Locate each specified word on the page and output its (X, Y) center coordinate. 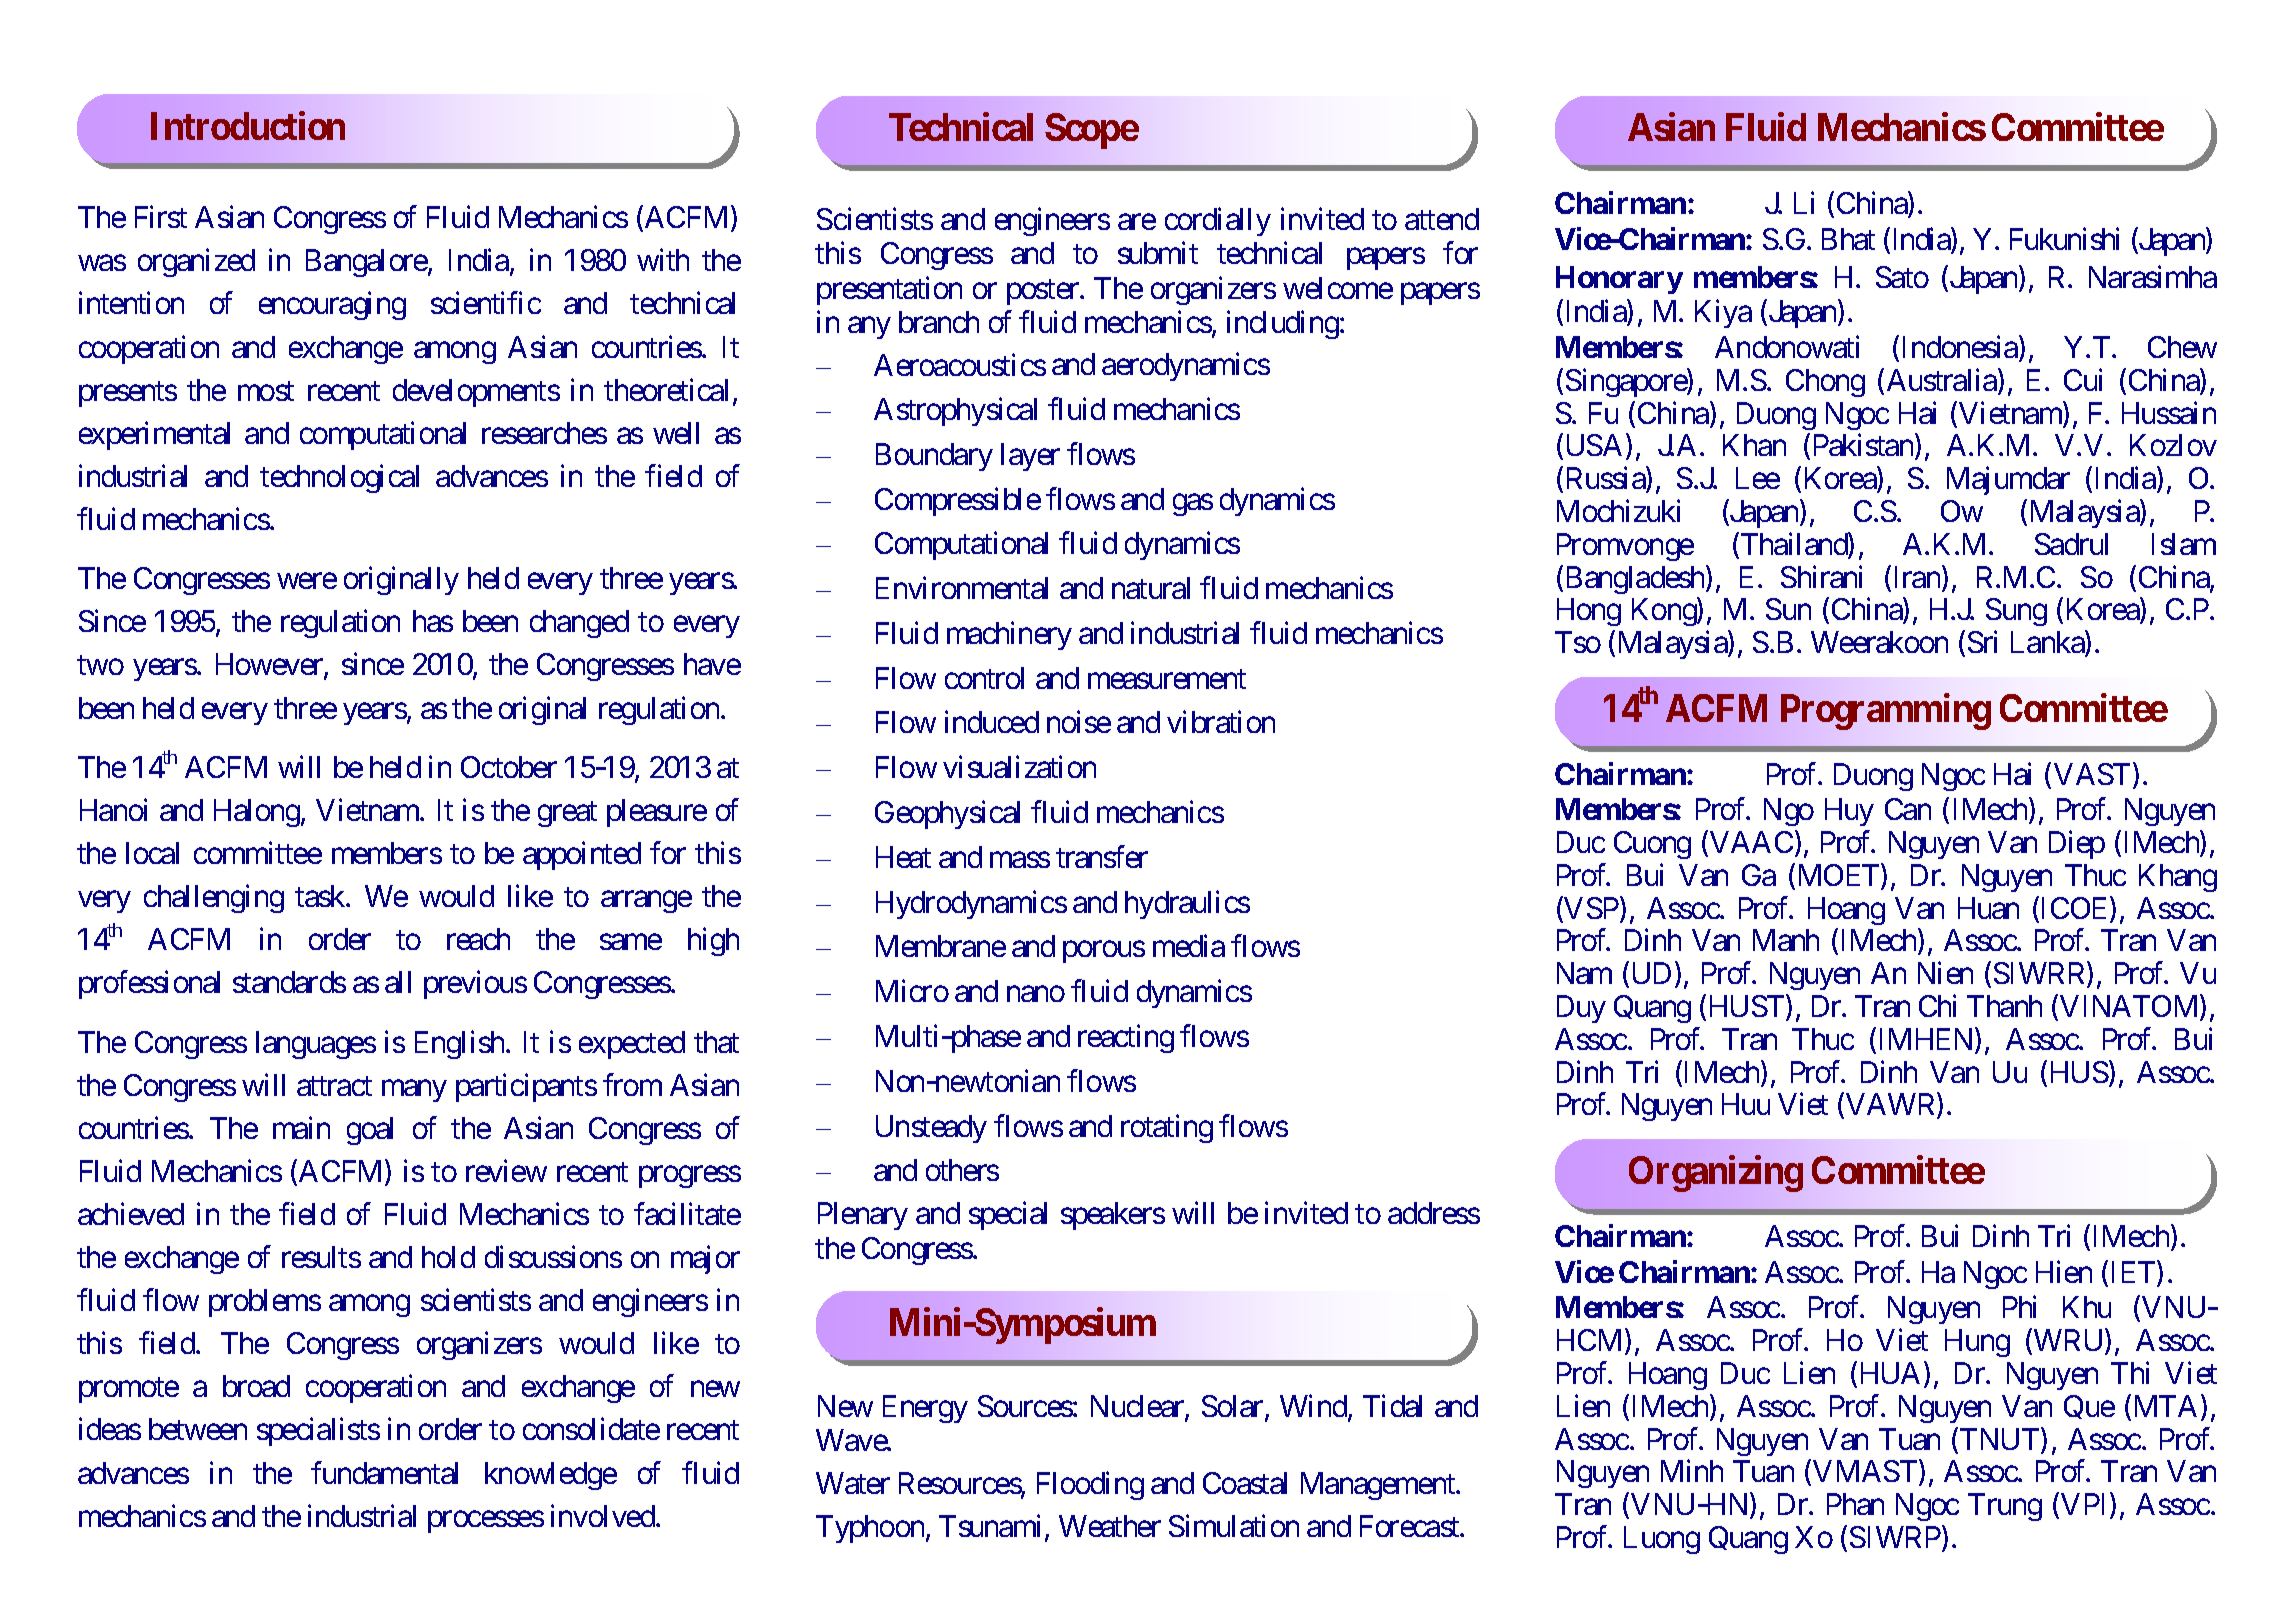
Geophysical (947, 815)
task (321, 896)
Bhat (1848, 239)
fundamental (384, 1472)
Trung (2005, 1507)
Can (1908, 809)
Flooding (1090, 1486)
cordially (1218, 222)
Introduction (248, 126)
